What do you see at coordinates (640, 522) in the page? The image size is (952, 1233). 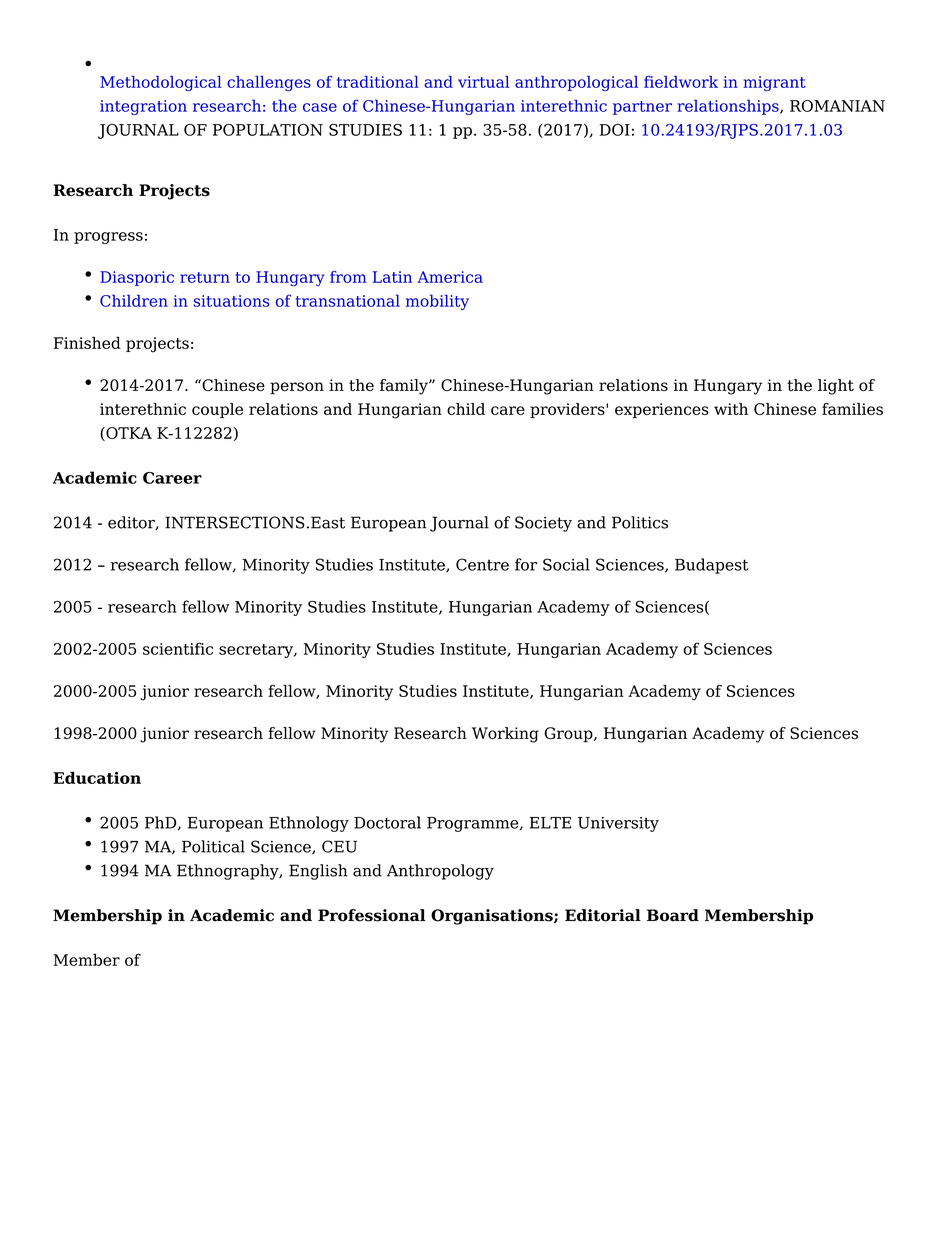 I see `Politics` at bounding box center [640, 522].
